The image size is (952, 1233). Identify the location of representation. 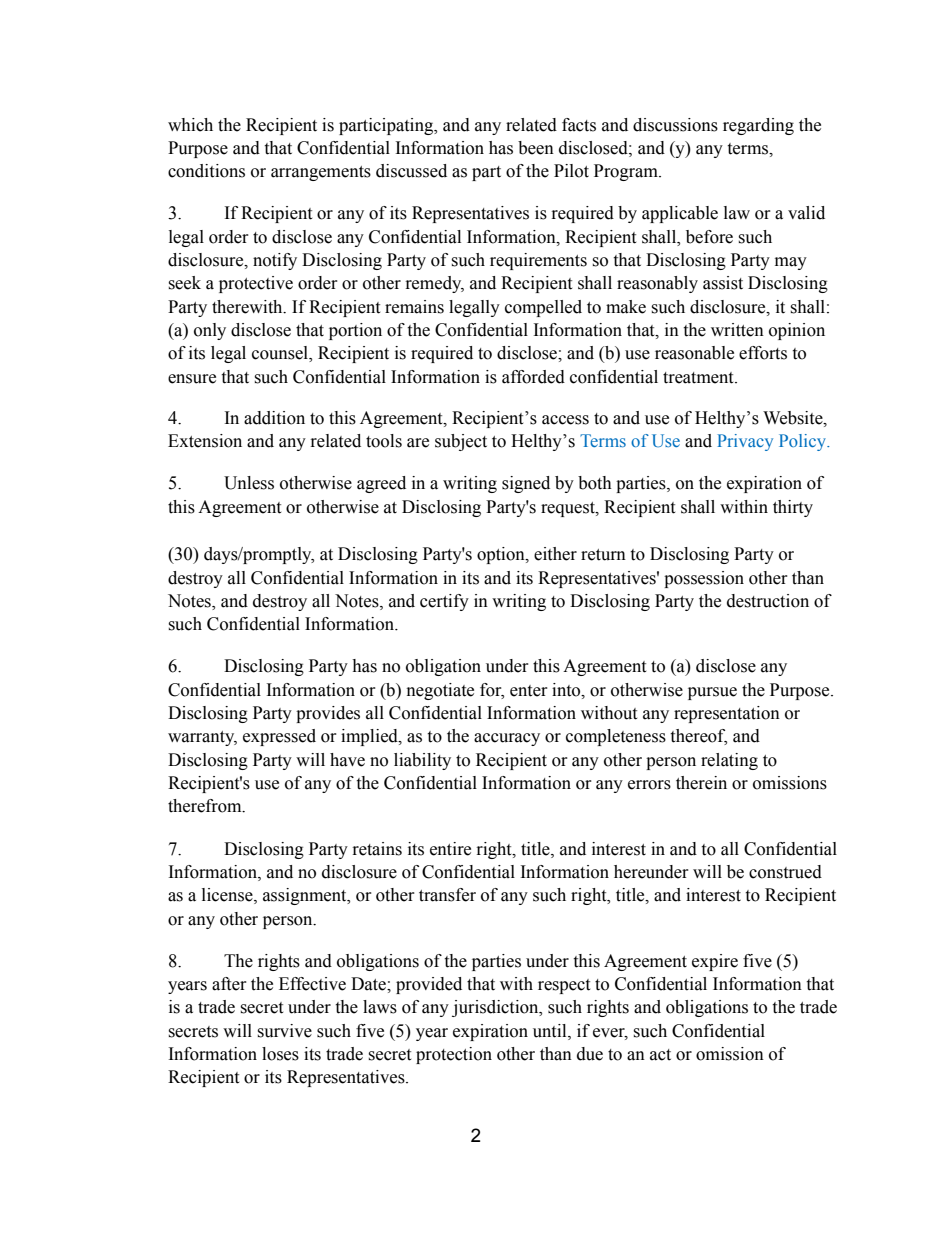
(727, 714).
